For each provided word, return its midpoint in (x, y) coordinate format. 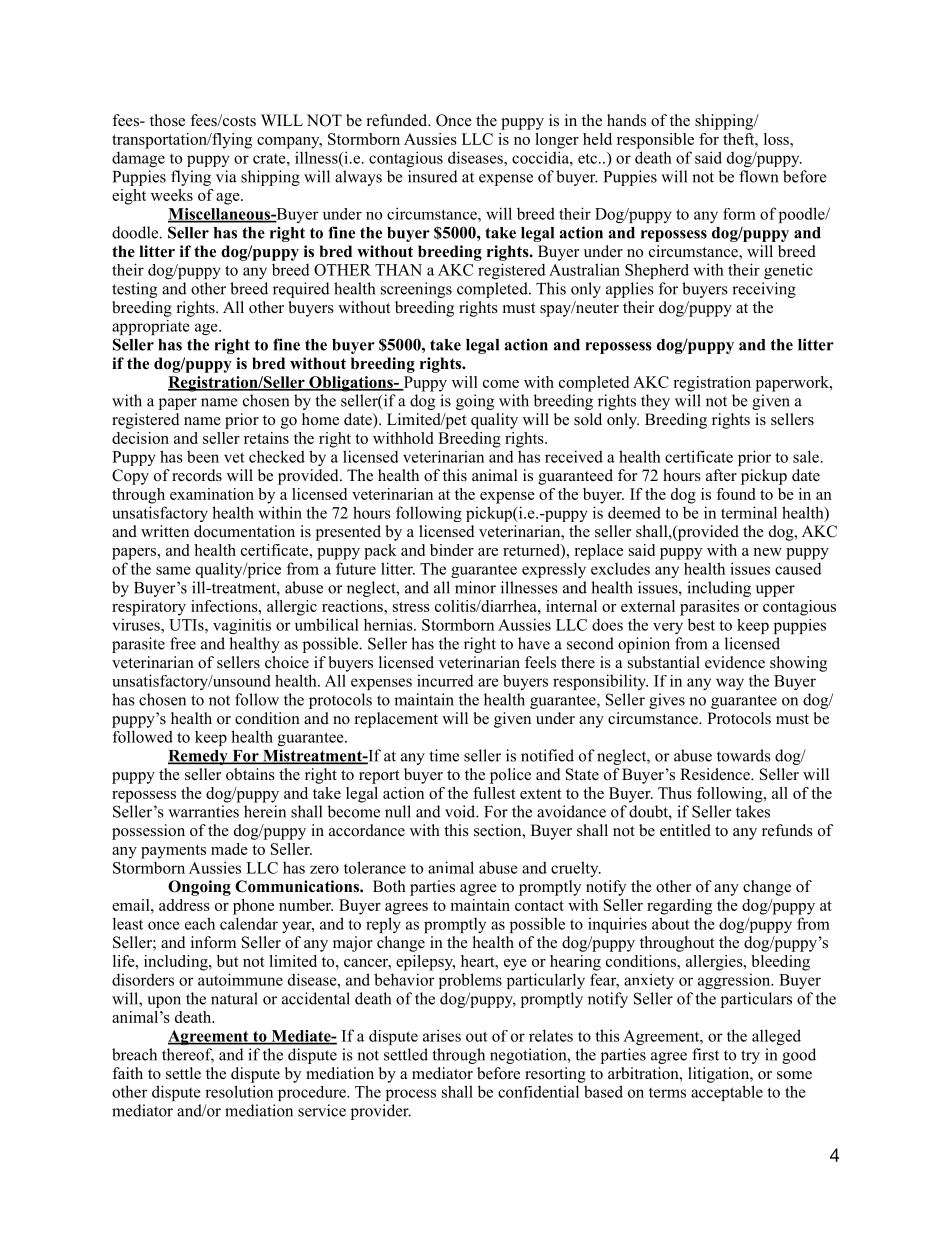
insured (433, 176)
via (226, 176)
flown (758, 176)
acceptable (727, 1093)
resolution (239, 1091)
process (411, 1095)
